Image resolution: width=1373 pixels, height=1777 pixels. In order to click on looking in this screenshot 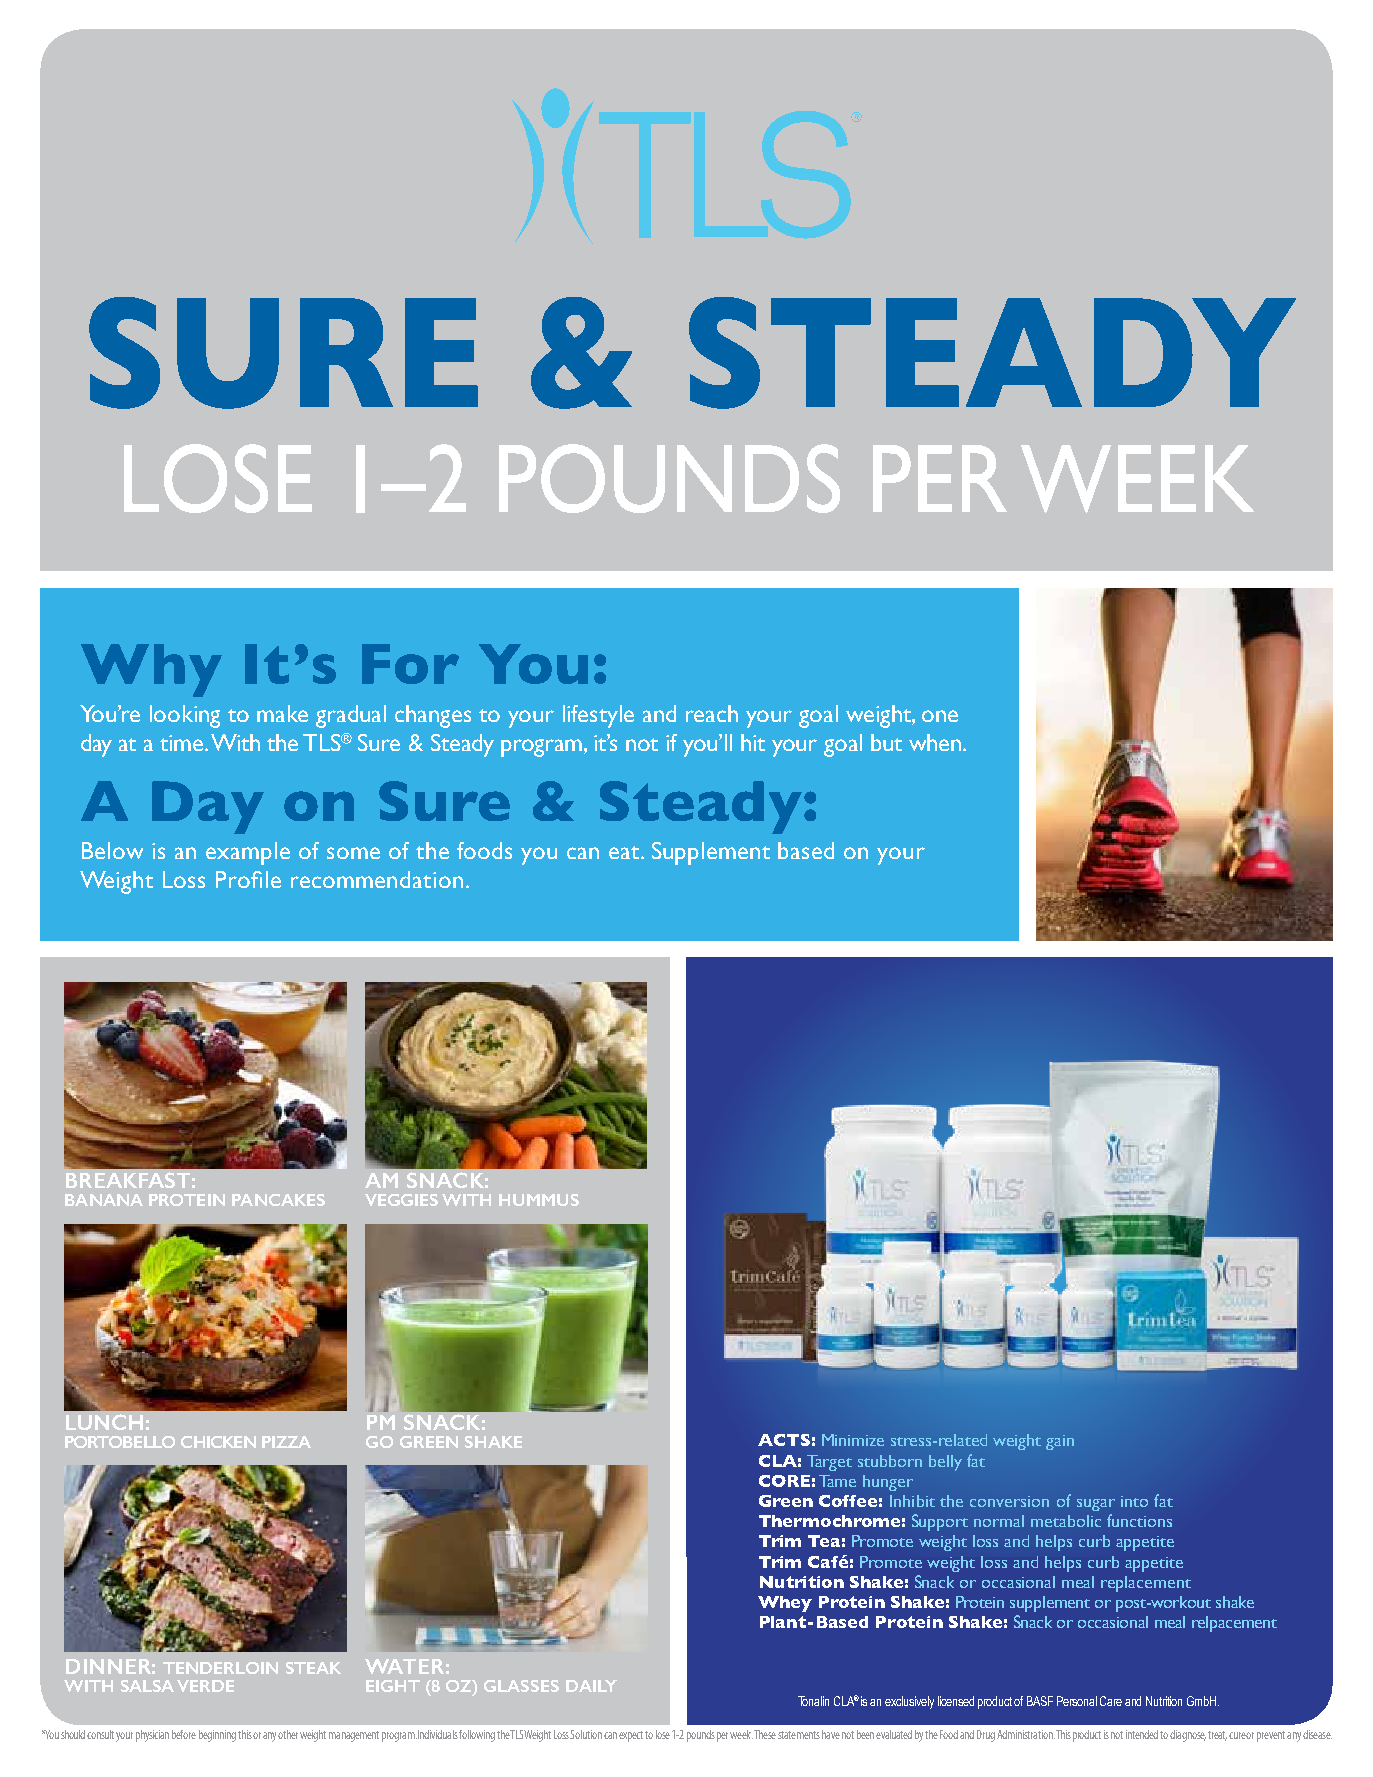, I will do `click(185, 716)`.
